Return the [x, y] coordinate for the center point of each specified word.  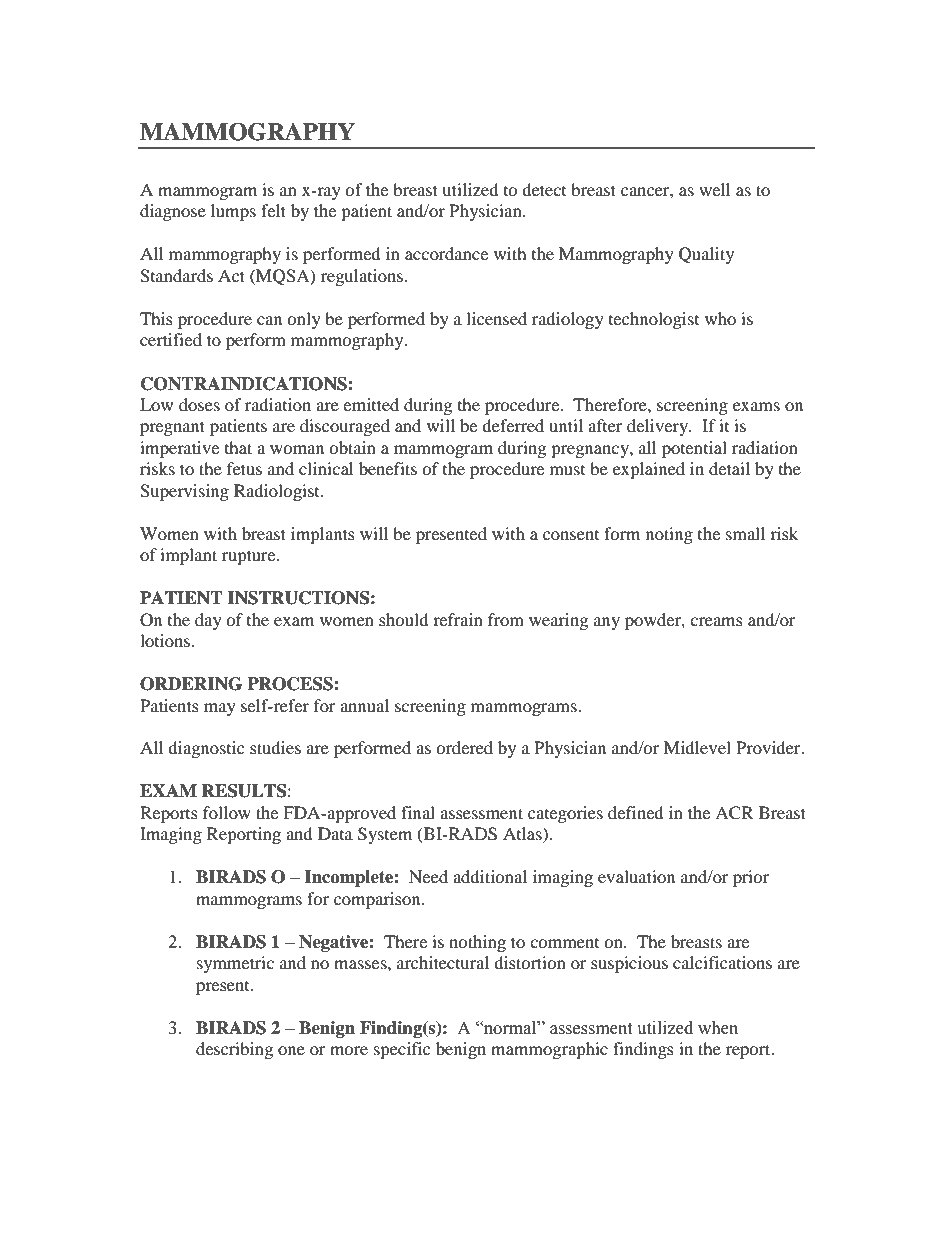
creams [716, 621]
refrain [458, 619]
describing [234, 1050]
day [208, 621]
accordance [446, 253]
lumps [233, 212]
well [714, 189]
